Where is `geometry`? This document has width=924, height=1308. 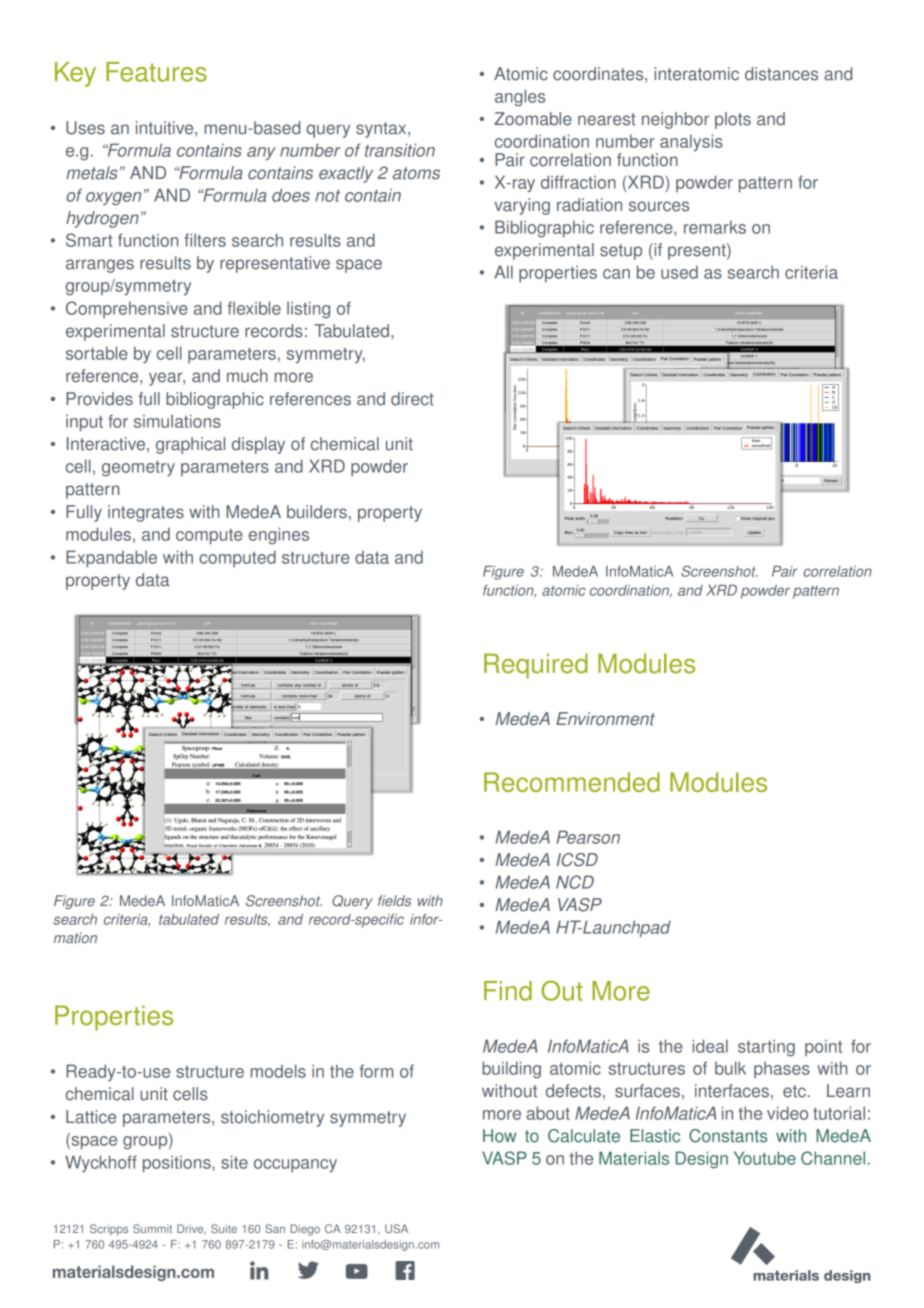 geometry is located at coordinates (138, 469).
